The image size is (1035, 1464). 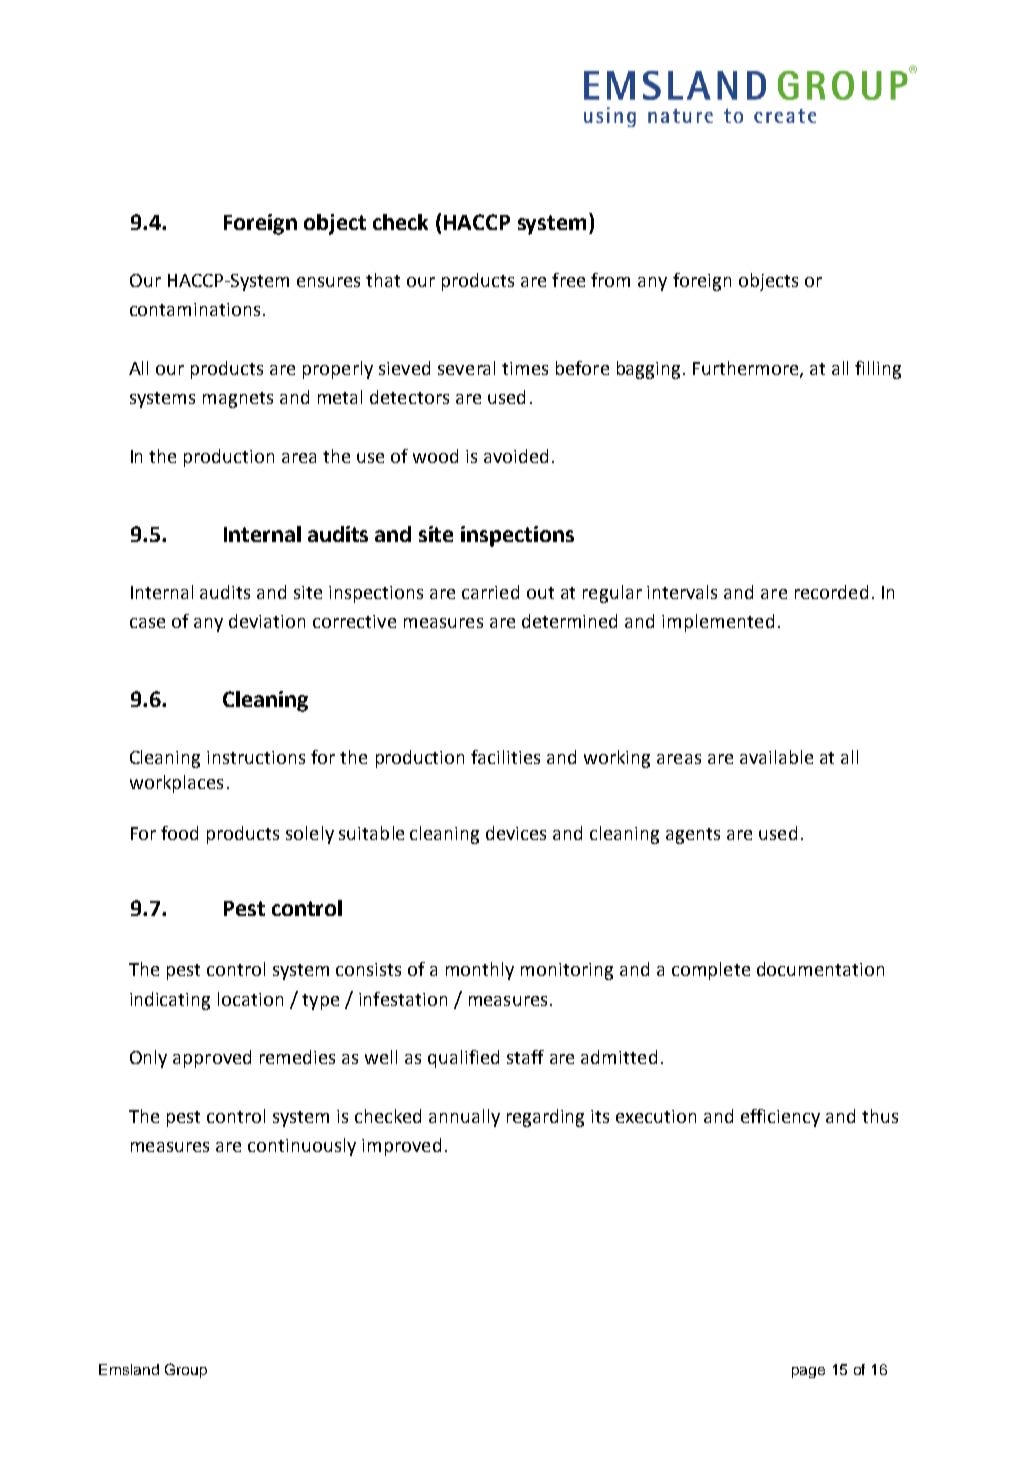 What do you see at coordinates (179, 833) in the screenshot?
I see `food` at bounding box center [179, 833].
